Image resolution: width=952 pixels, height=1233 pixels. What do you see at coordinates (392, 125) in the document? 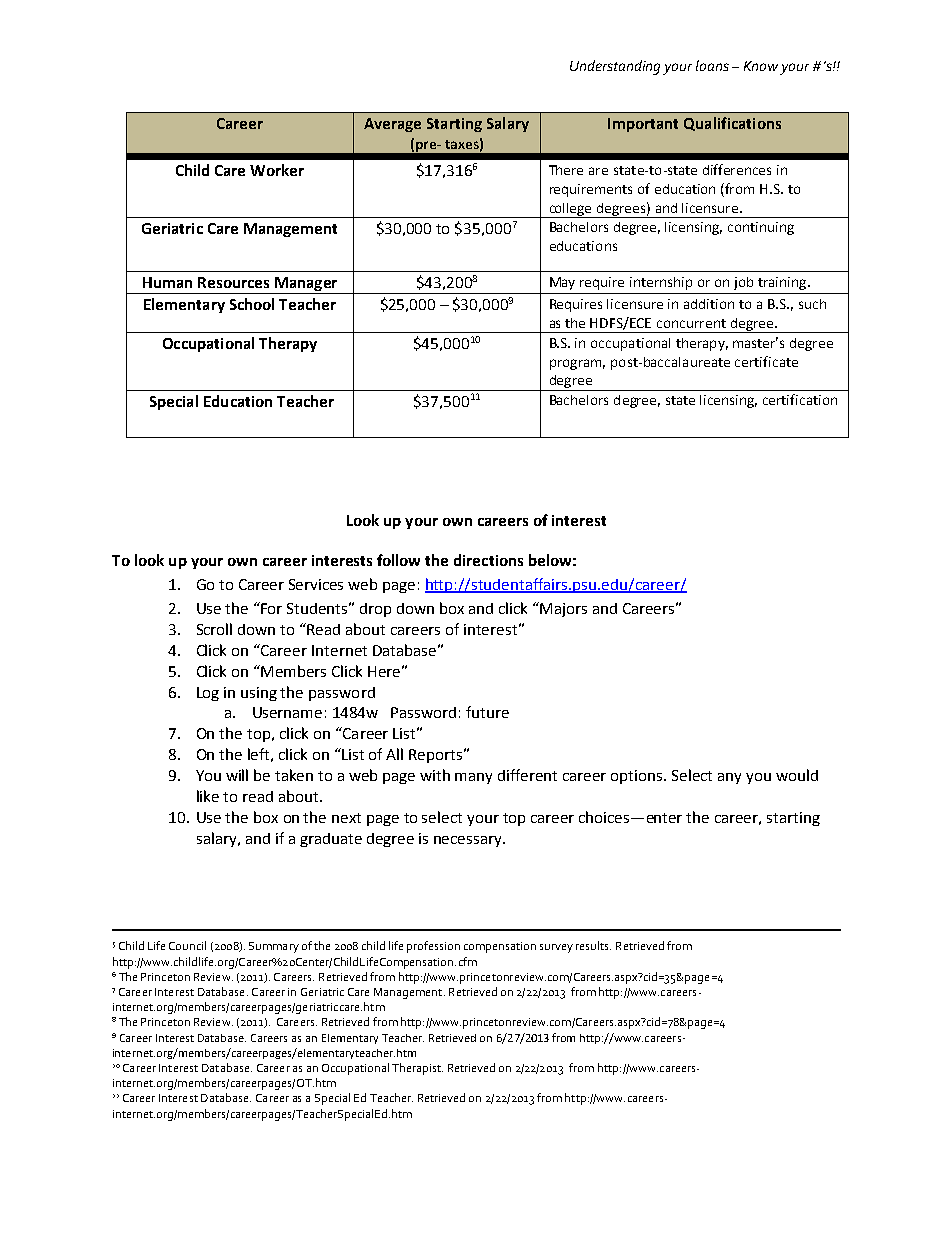
I see `Average` at bounding box center [392, 125].
